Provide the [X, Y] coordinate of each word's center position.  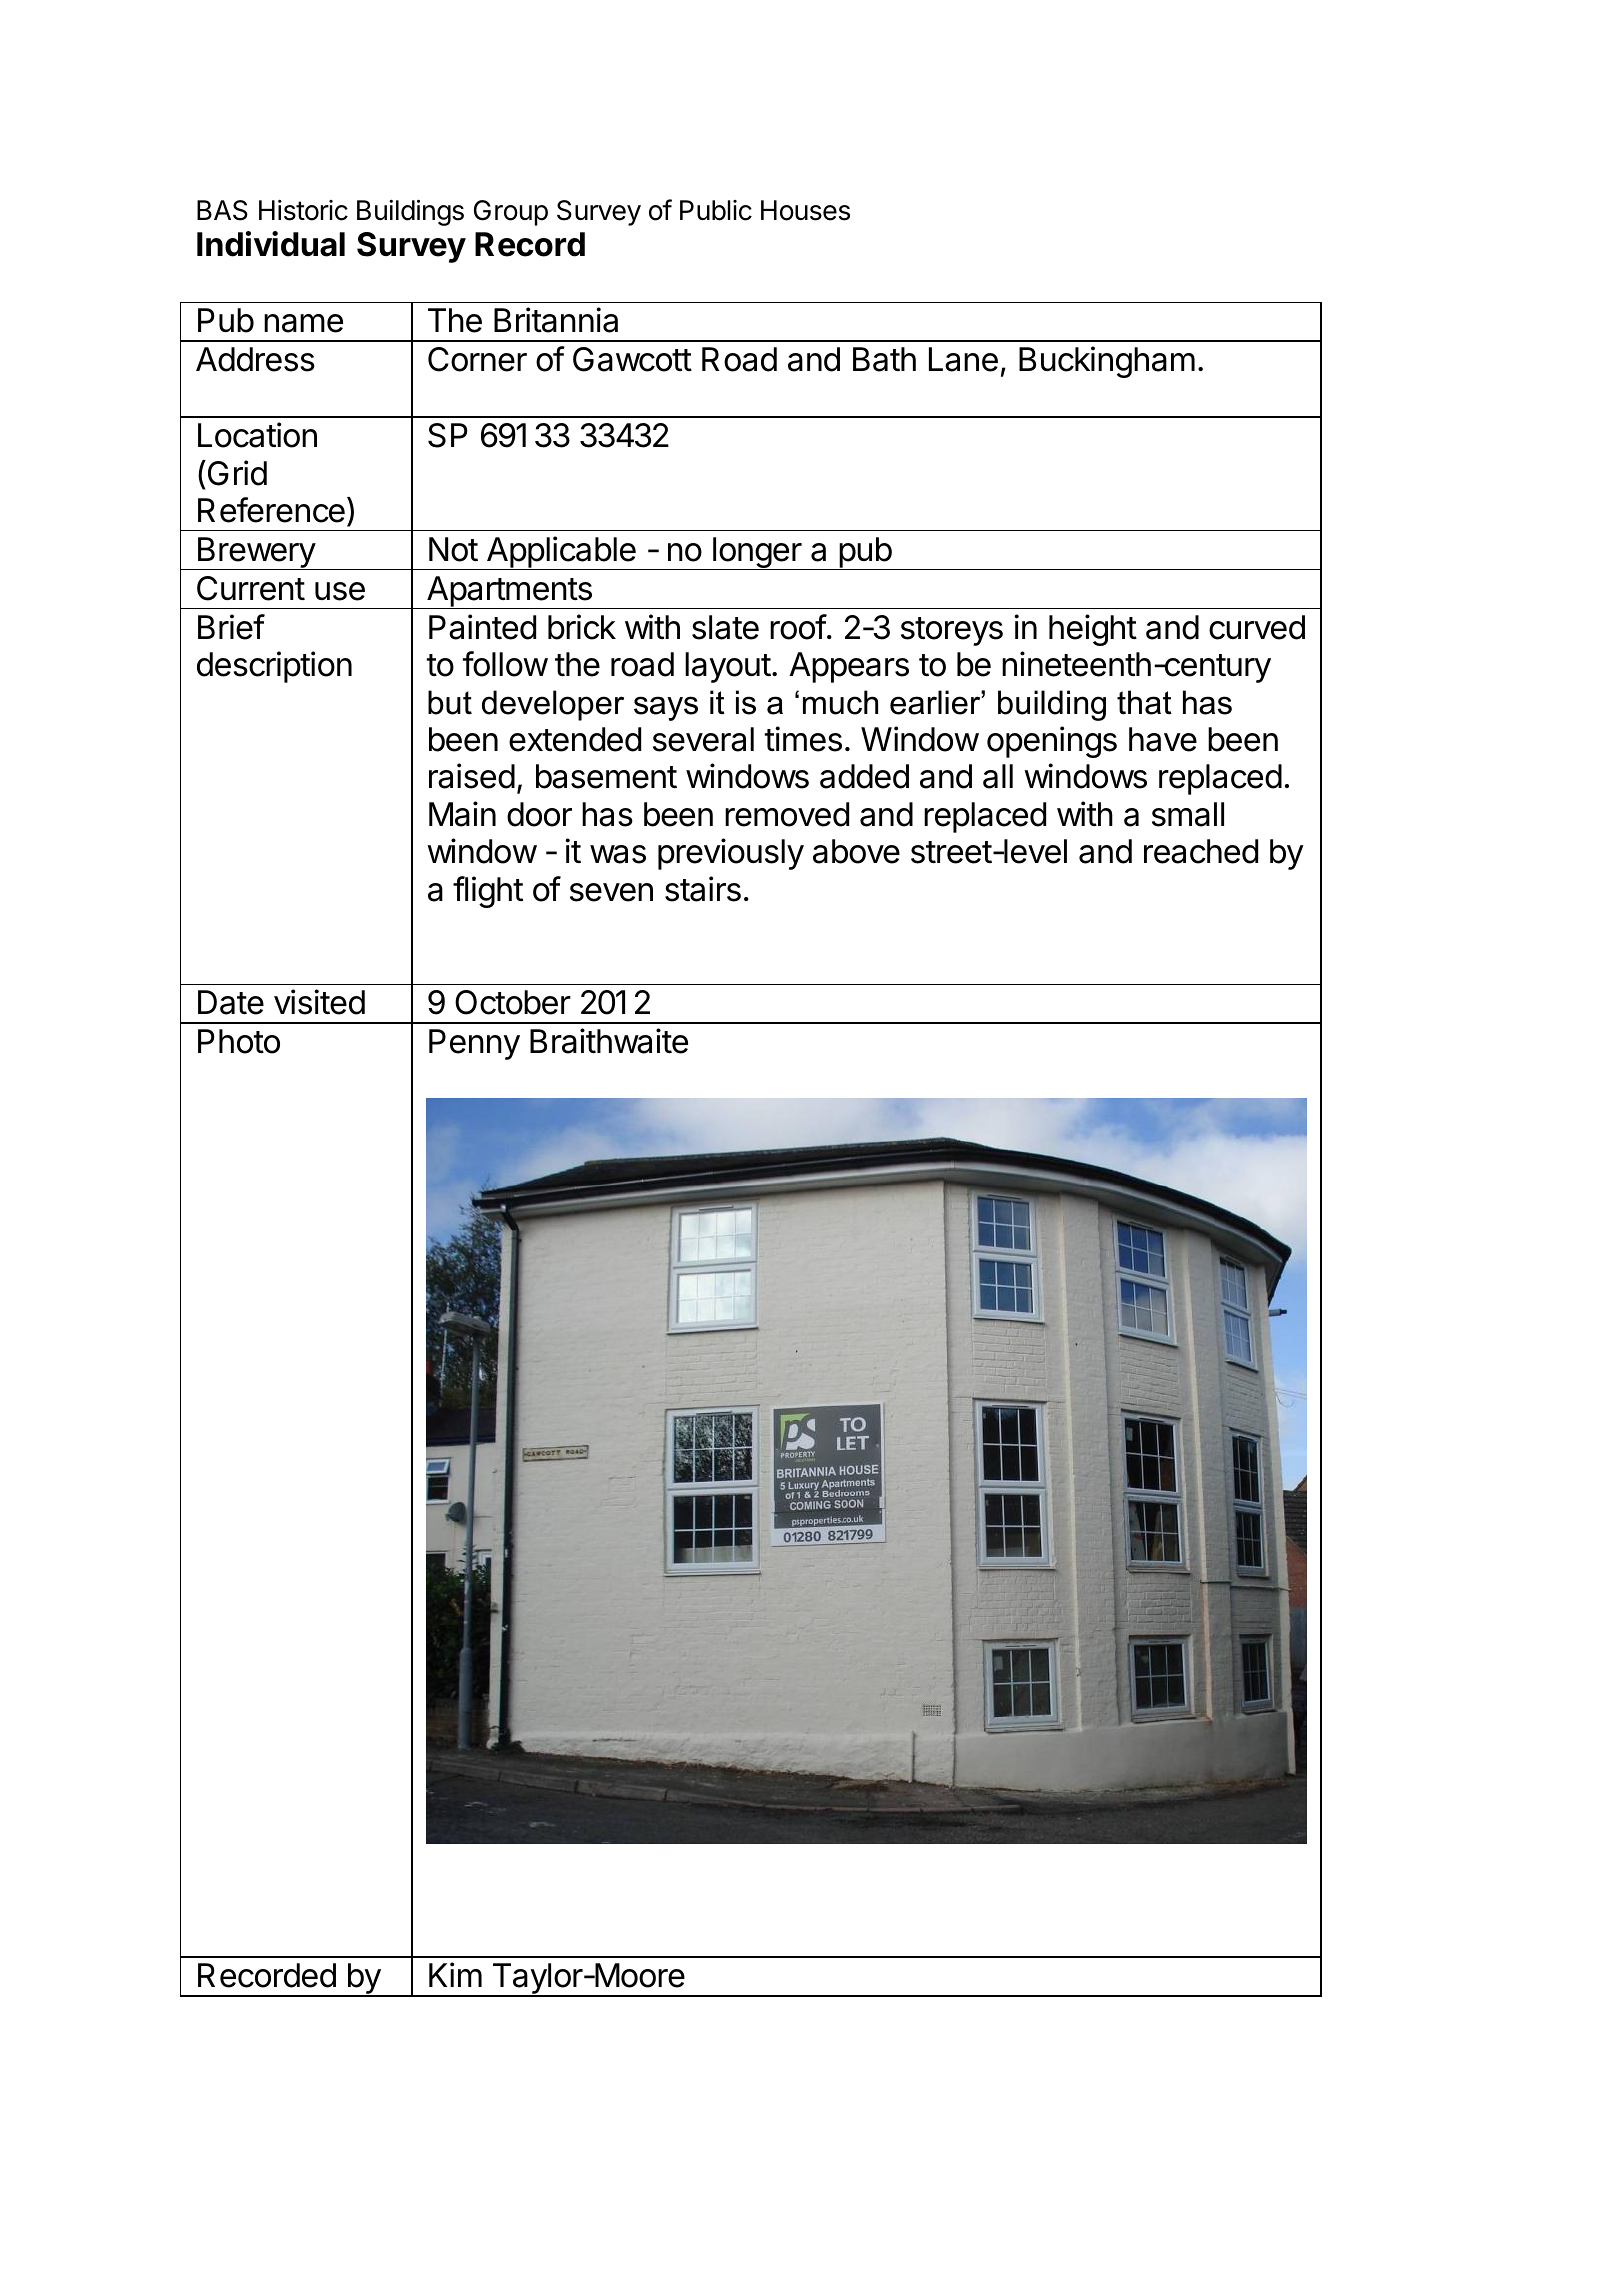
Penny [474, 1044]
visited [319, 1002]
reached [1201, 851]
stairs [703, 889]
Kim [455, 1974]
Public [716, 210]
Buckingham [1107, 362]
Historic [303, 210]
